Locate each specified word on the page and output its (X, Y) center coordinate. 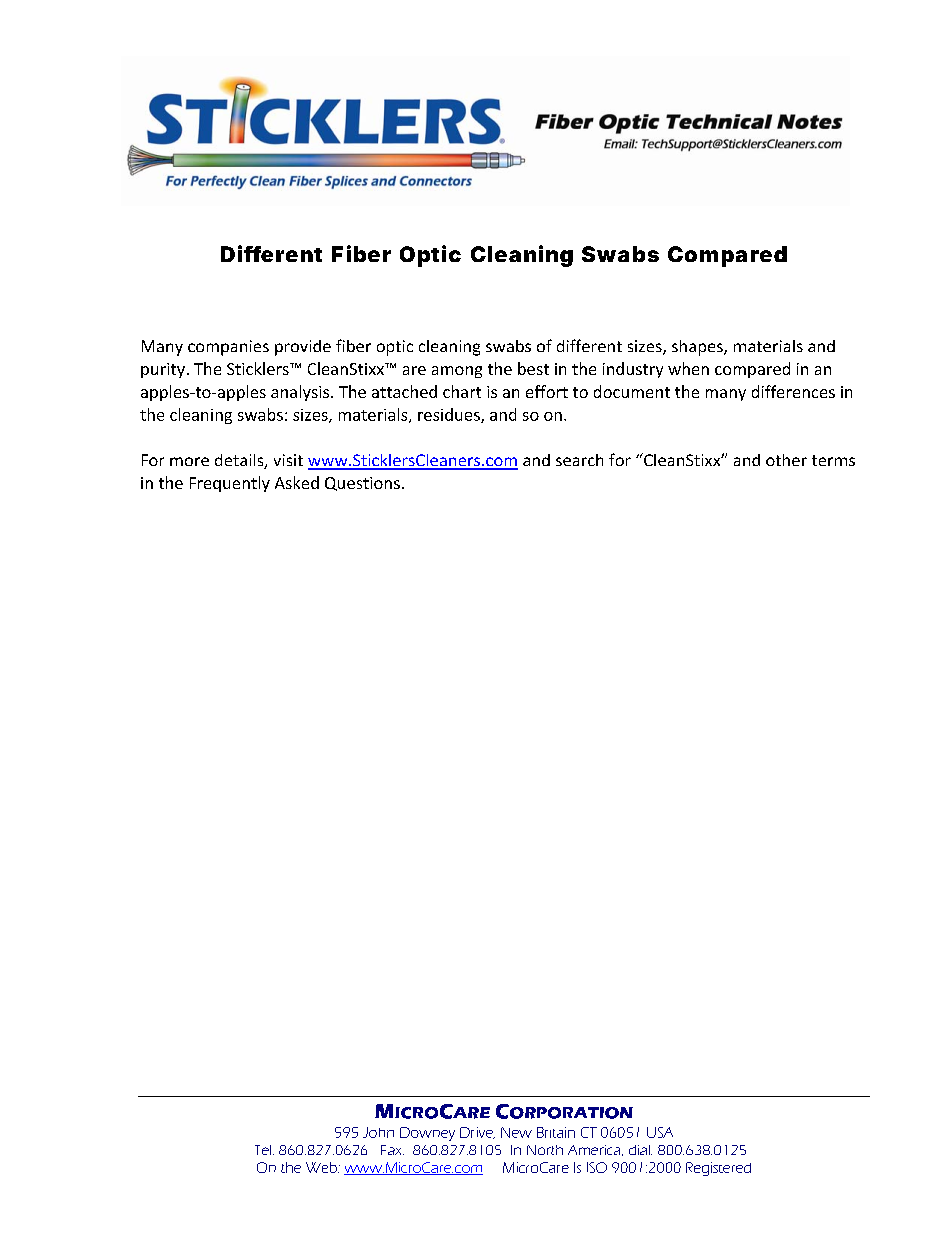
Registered (718, 1169)
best (533, 368)
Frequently (230, 484)
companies (228, 348)
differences (793, 391)
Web (322, 1167)
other (786, 460)
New (516, 1132)
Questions (362, 484)
